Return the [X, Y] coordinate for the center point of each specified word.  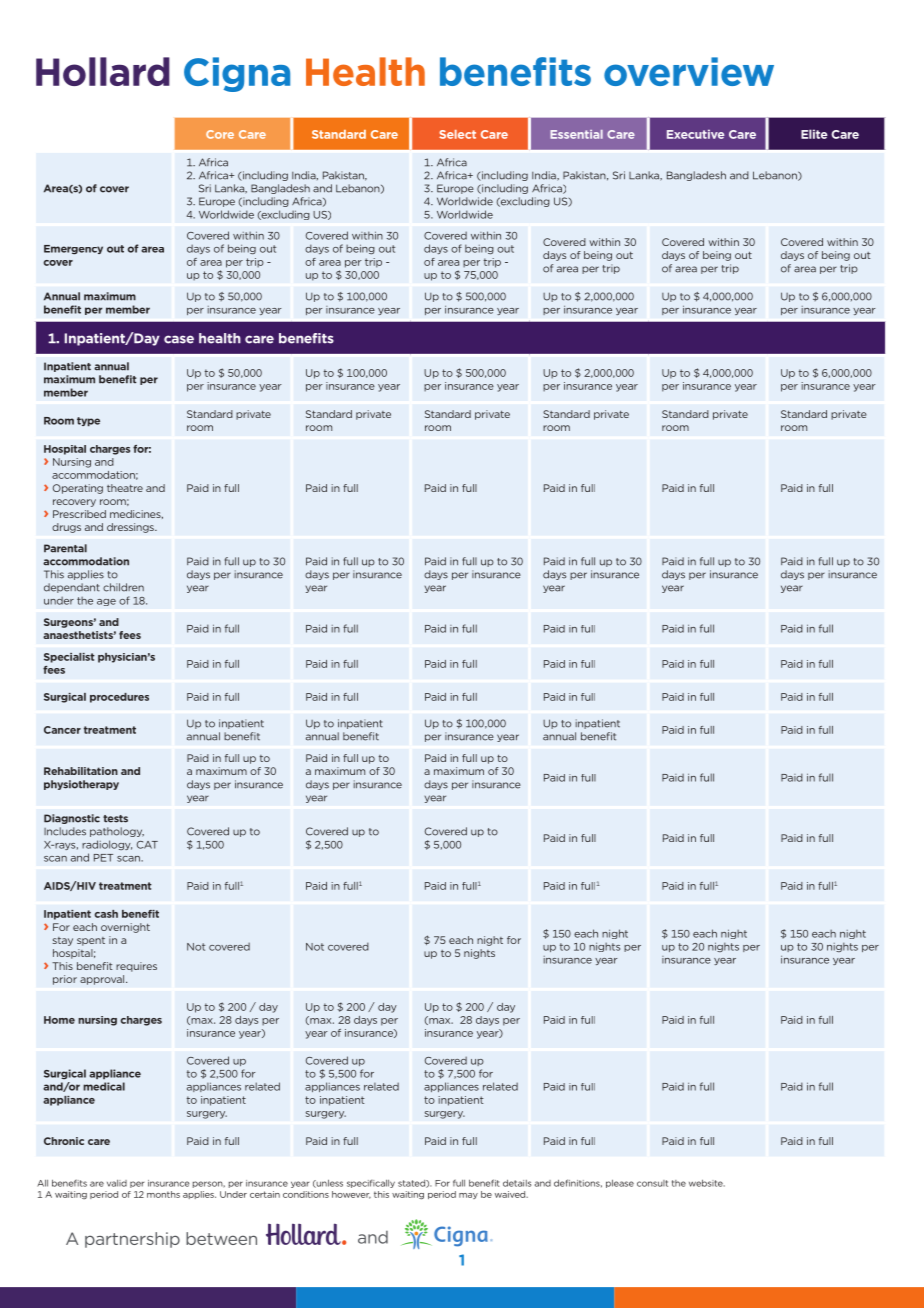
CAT [147, 845]
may [468, 1196]
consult [652, 1183]
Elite [814, 134]
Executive [695, 134]
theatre [125, 488]
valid [117, 1183]
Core [220, 134]
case [179, 339]
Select [457, 134]
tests [115, 819]
